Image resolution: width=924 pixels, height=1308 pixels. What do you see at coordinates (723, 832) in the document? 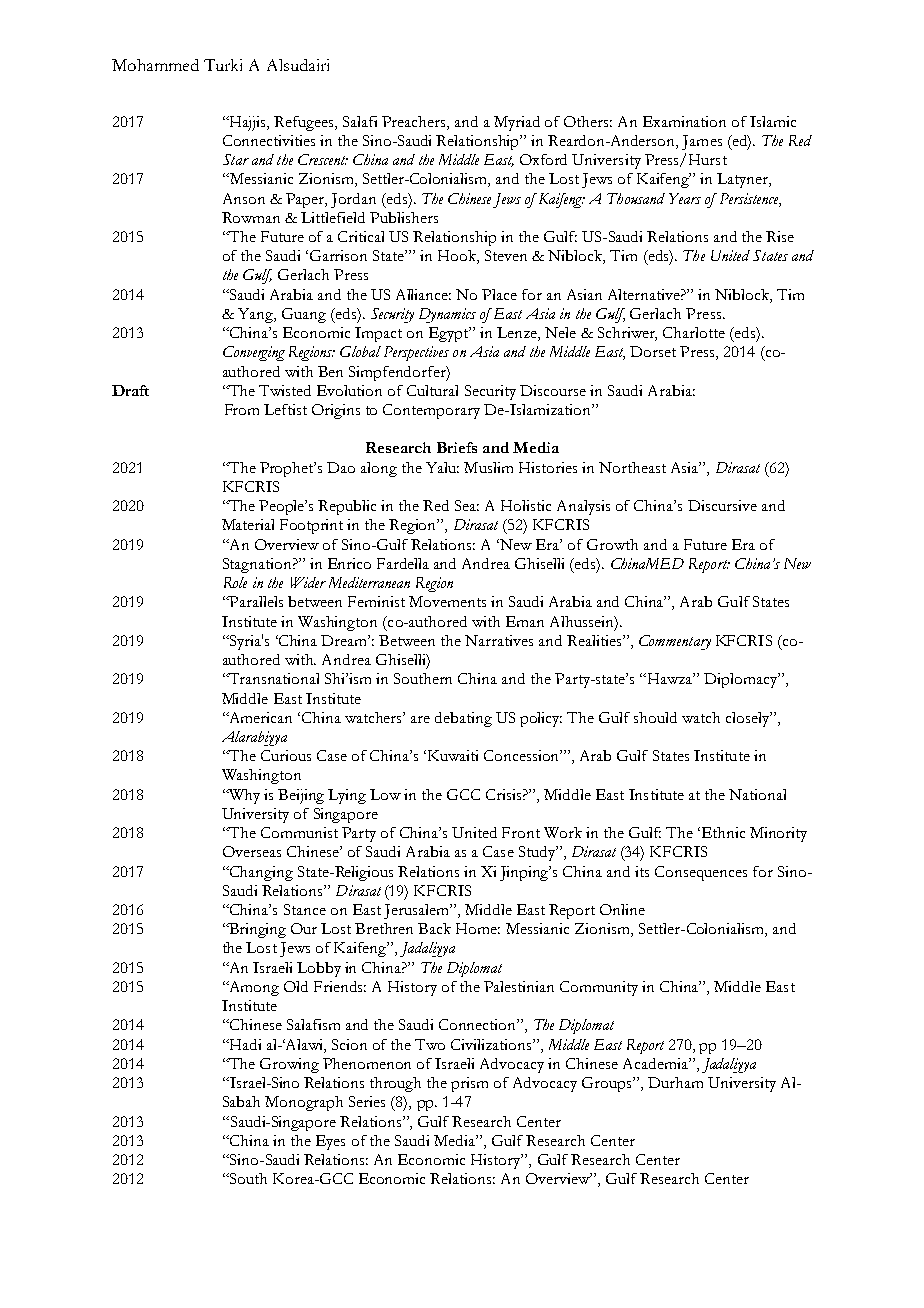
I see `Ethnic` at bounding box center [723, 832].
